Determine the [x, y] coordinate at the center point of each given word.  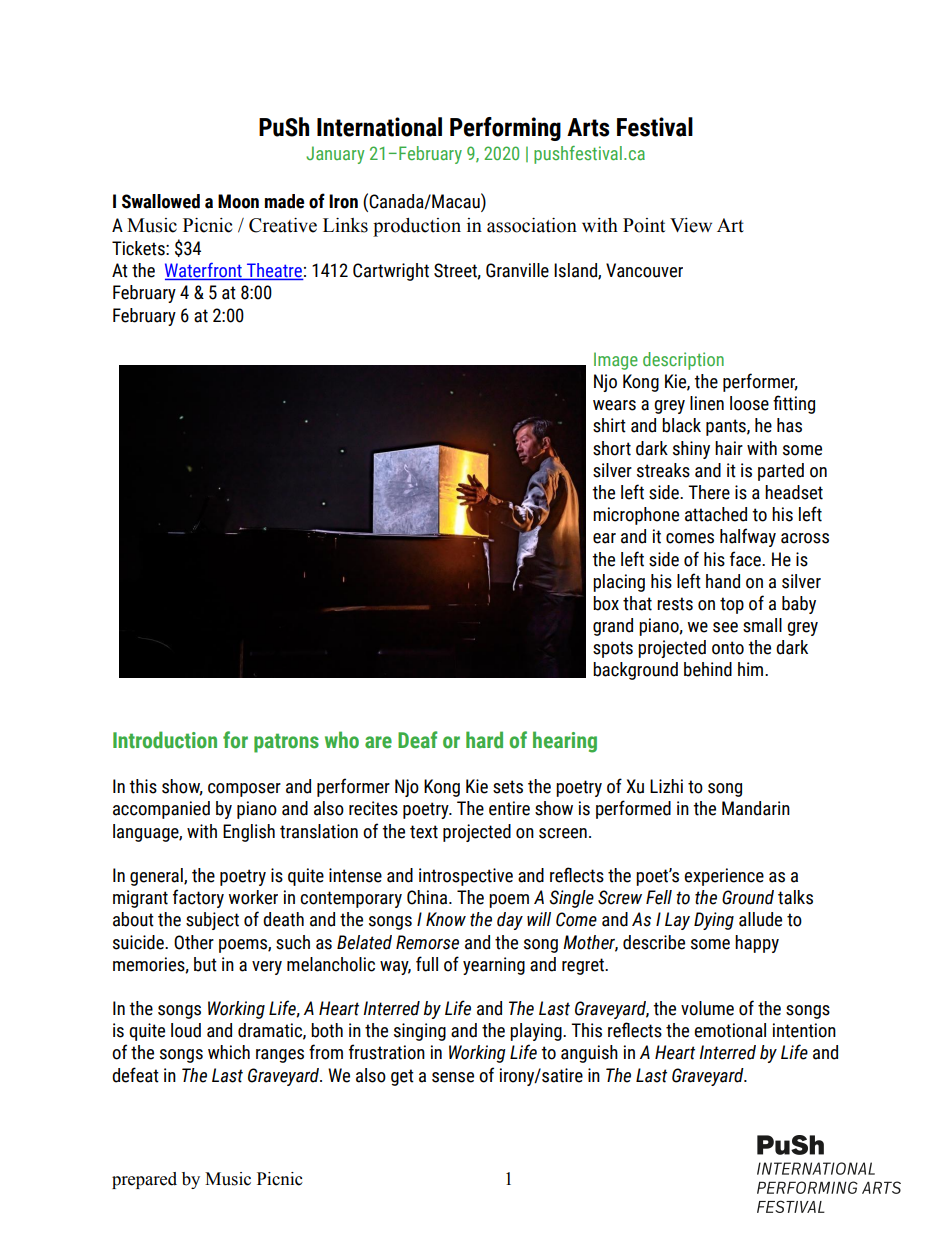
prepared [144, 1180]
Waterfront [204, 271]
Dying [714, 921]
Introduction [165, 740]
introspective [466, 877]
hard [484, 740]
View [691, 225]
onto [728, 648]
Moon [238, 201]
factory [198, 898]
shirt [609, 425]
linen [707, 403]
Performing [505, 129]
